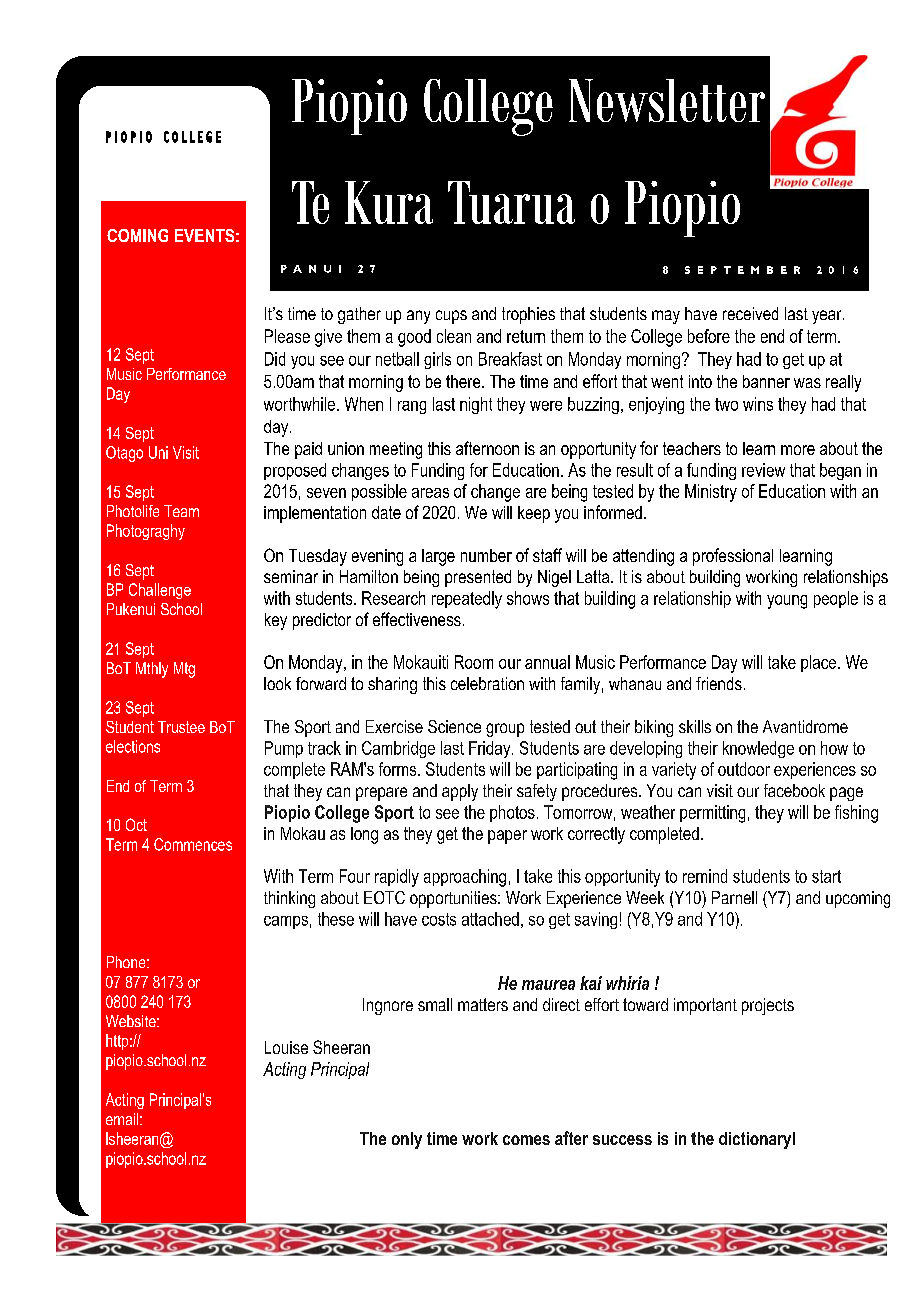 The width and height of the screenshot is (924, 1308). What do you see at coordinates (276, 621) in the screenshot?
I see `key` at bounding box center [276, 621].
